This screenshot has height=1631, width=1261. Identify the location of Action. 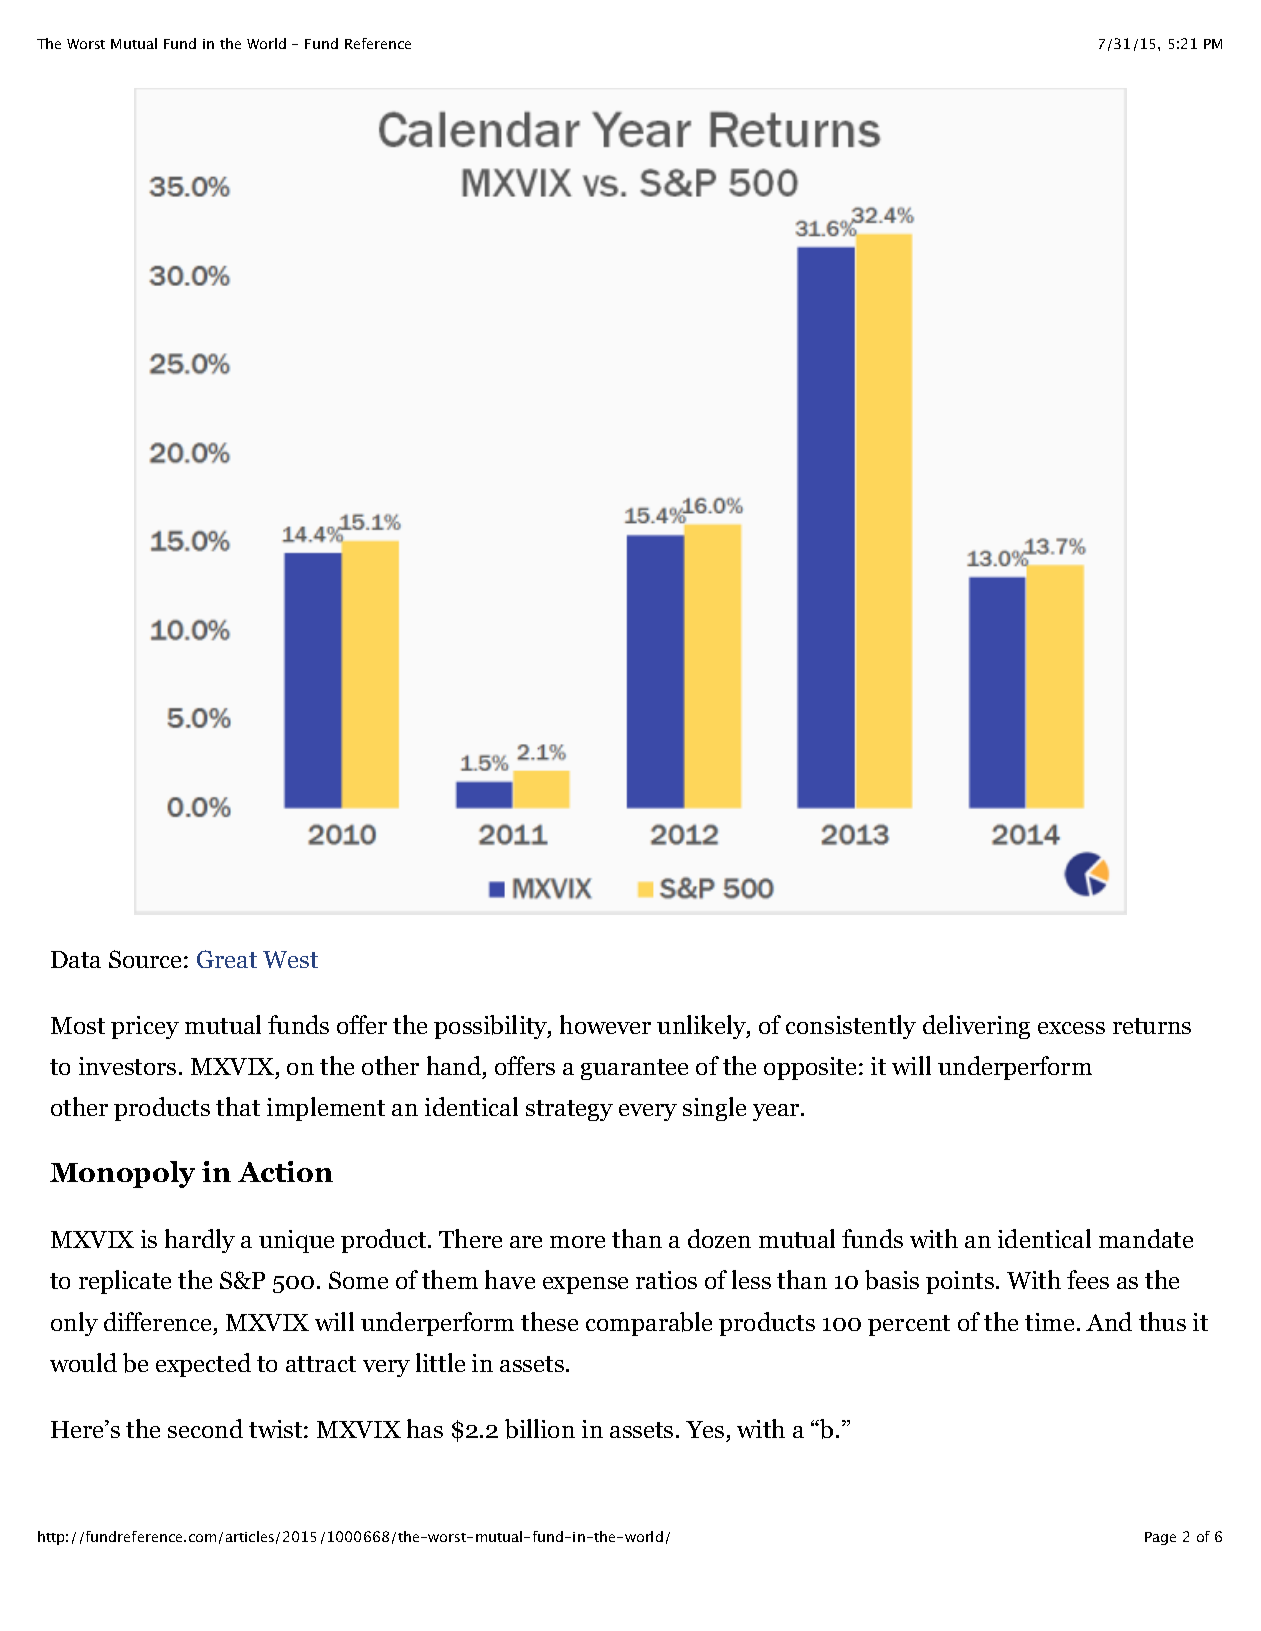
(285, 1171).
